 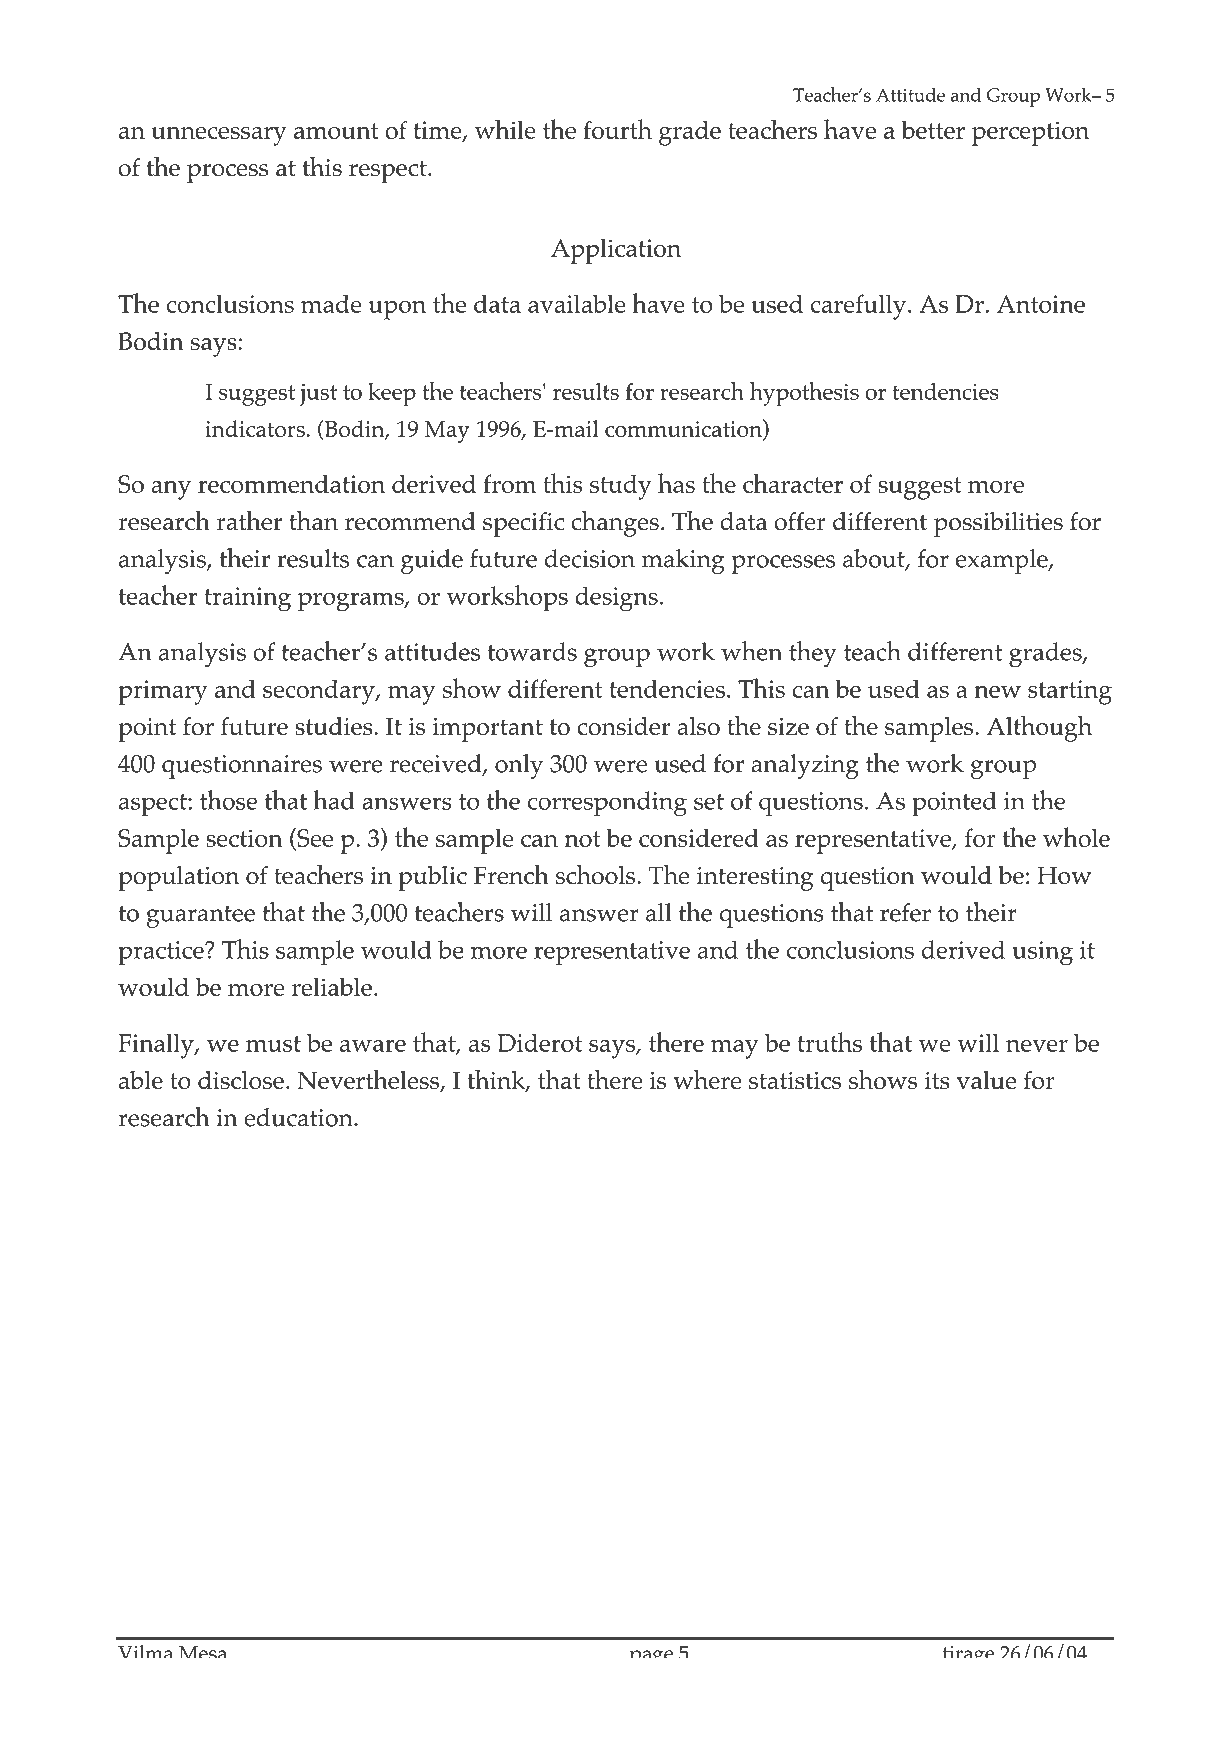 I want to click on section, so click(x=244, y=838).
